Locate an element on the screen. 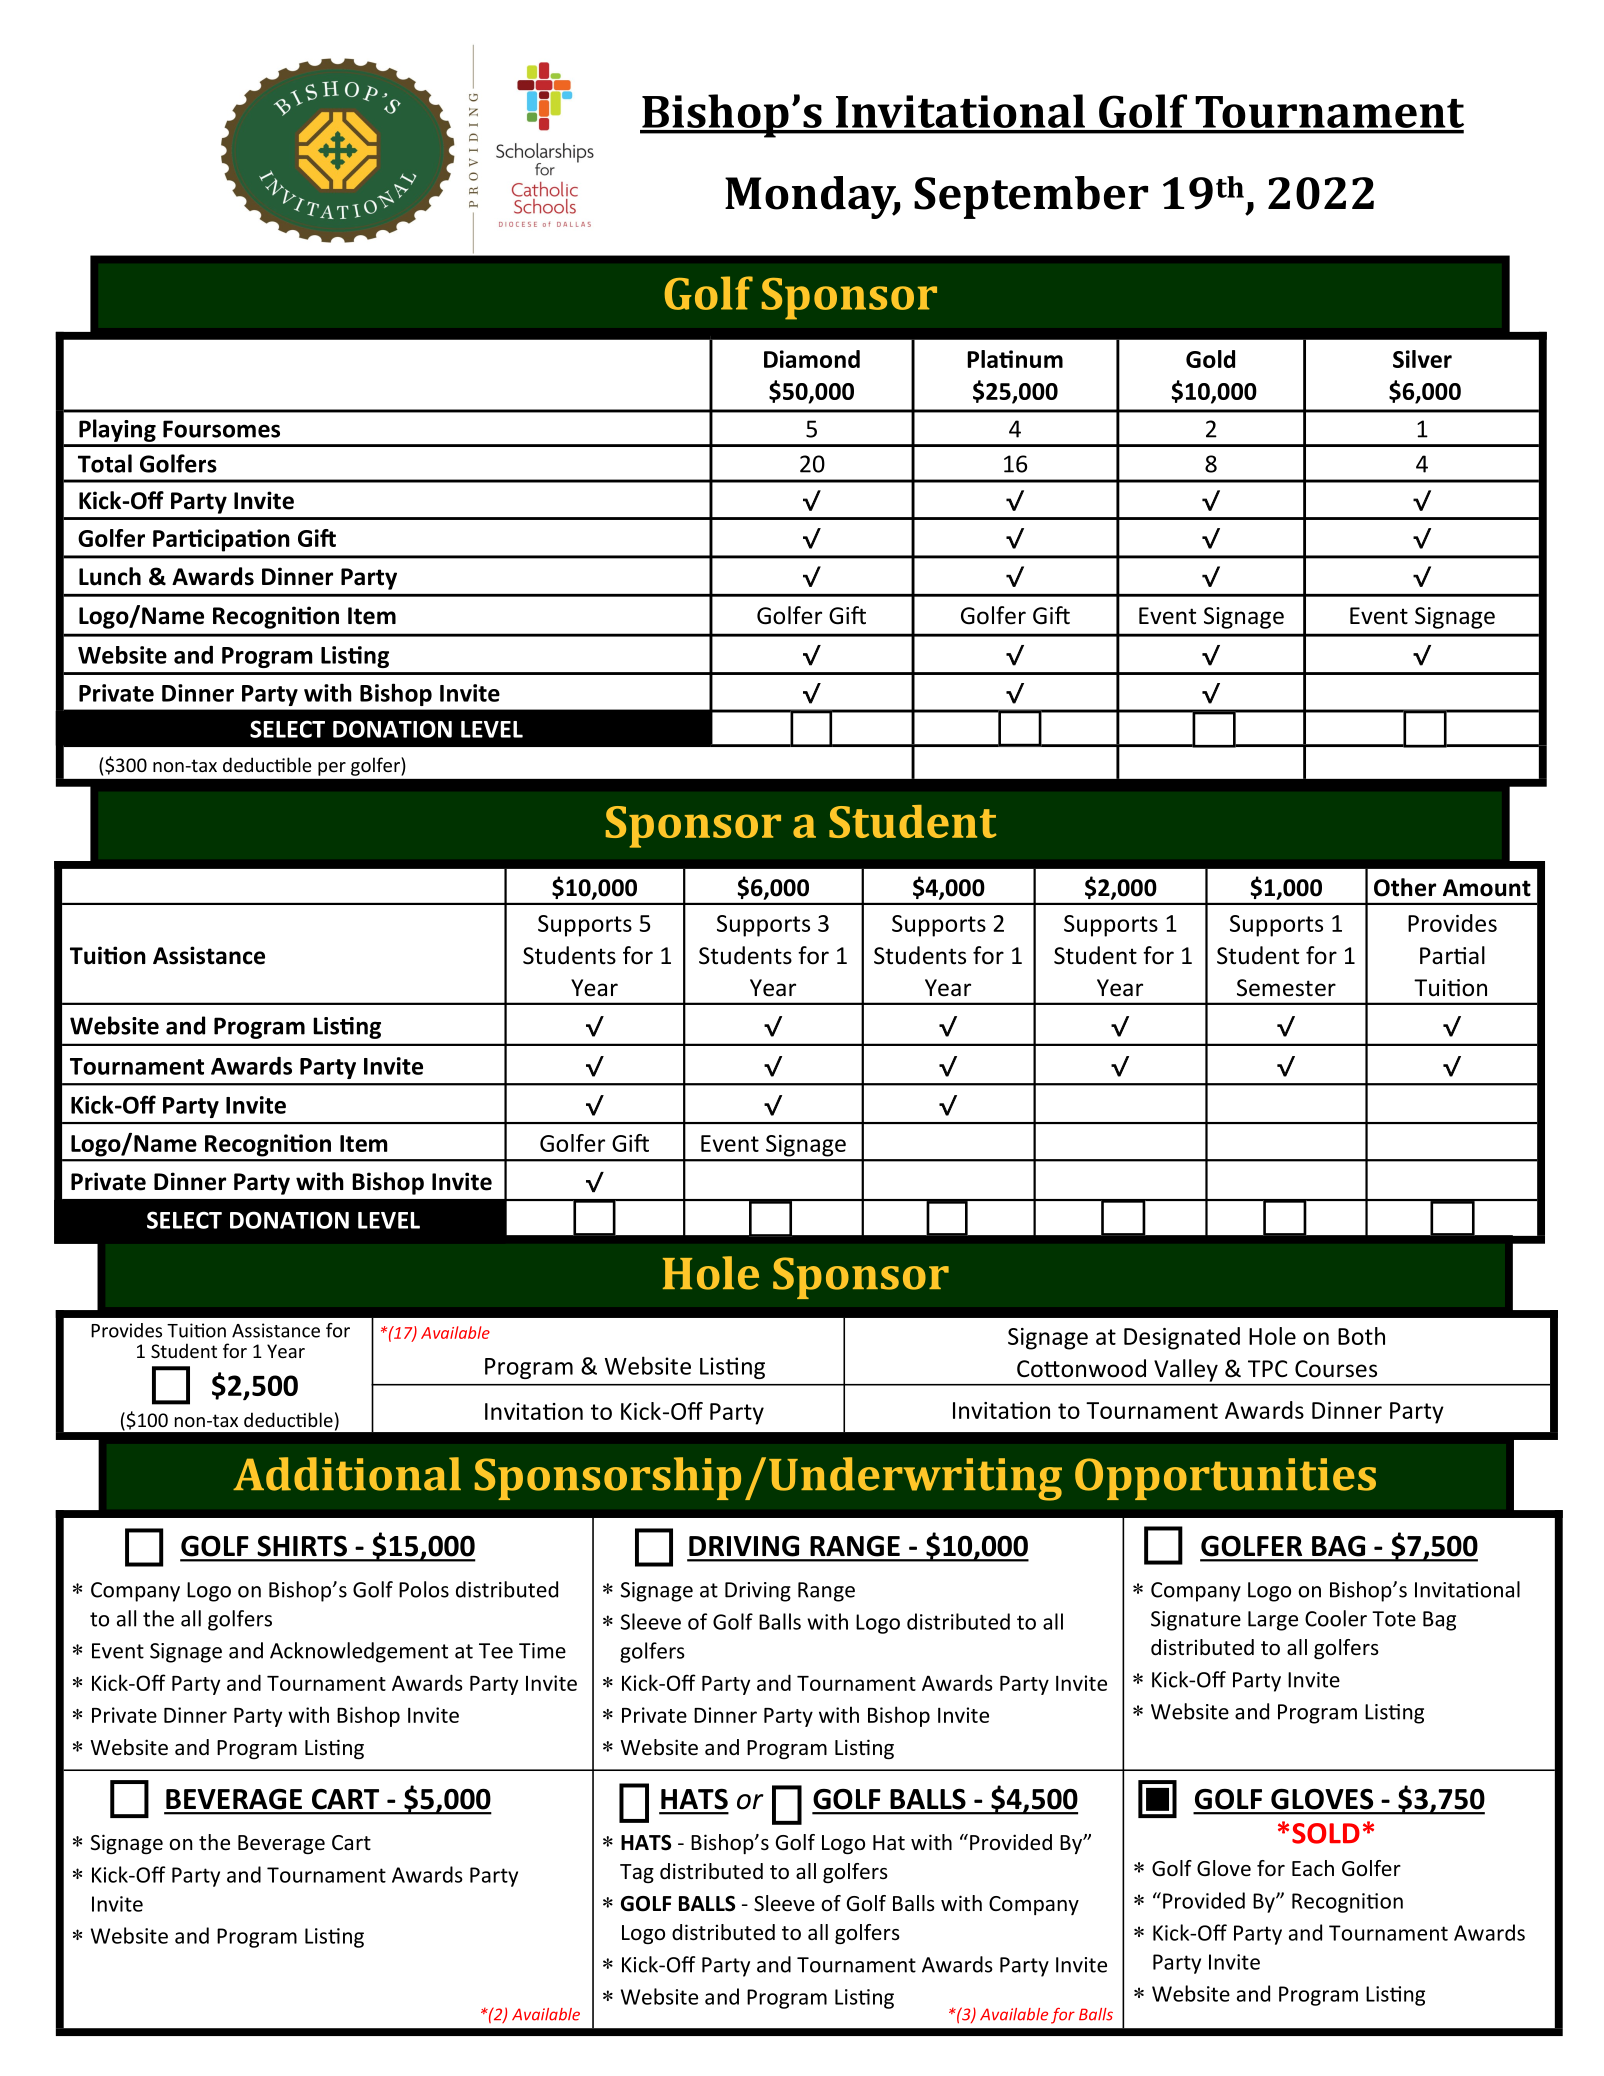 This screenshot has width=1604, height=2076. per is located at coordinates (332, 769).
